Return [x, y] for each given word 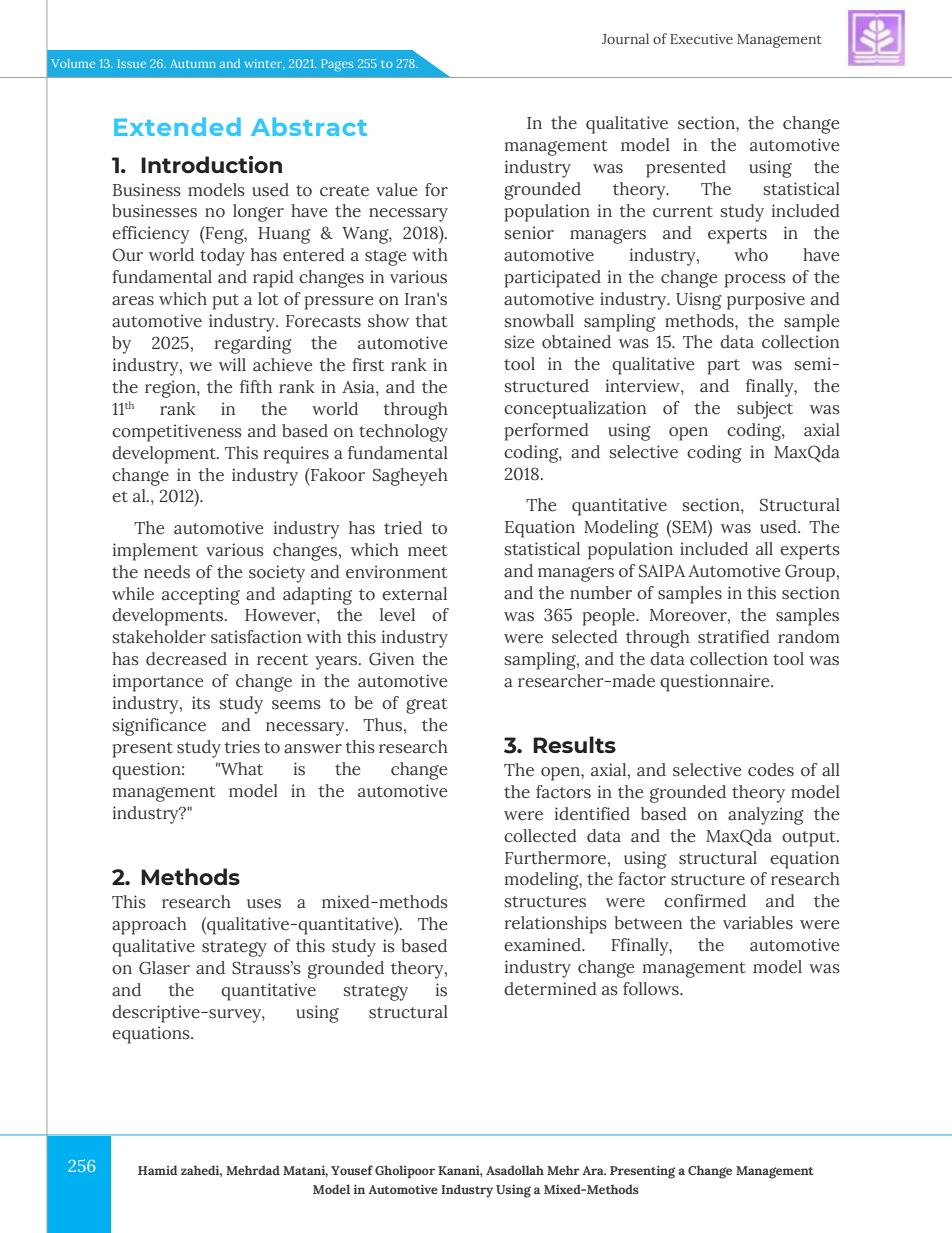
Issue [132, 63]
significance [159, 727]
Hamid [157, 1170]
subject [765, 410]
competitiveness [177, 433]
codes [771, 770]
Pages [337, 65]
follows [652, 989]
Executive [701, 39]
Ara [594, 1170]
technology [403, 433]
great [427, 706]
